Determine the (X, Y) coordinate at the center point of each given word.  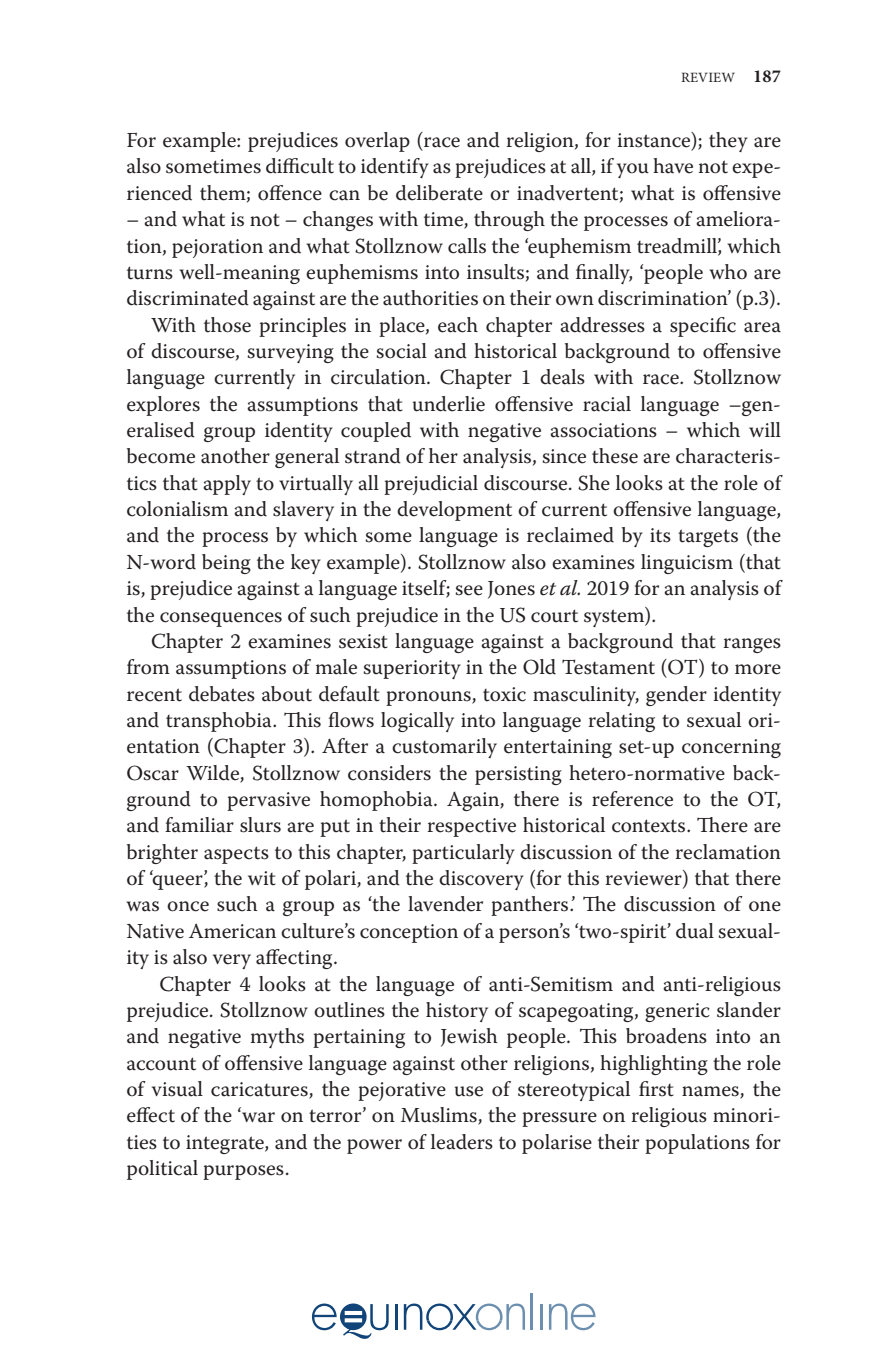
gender (676, 696)
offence (290, 193)
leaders (462, 1142)
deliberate (439, 193)
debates (222, 694)
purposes (243, 1172)
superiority (412, 669)
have (673, 166)
